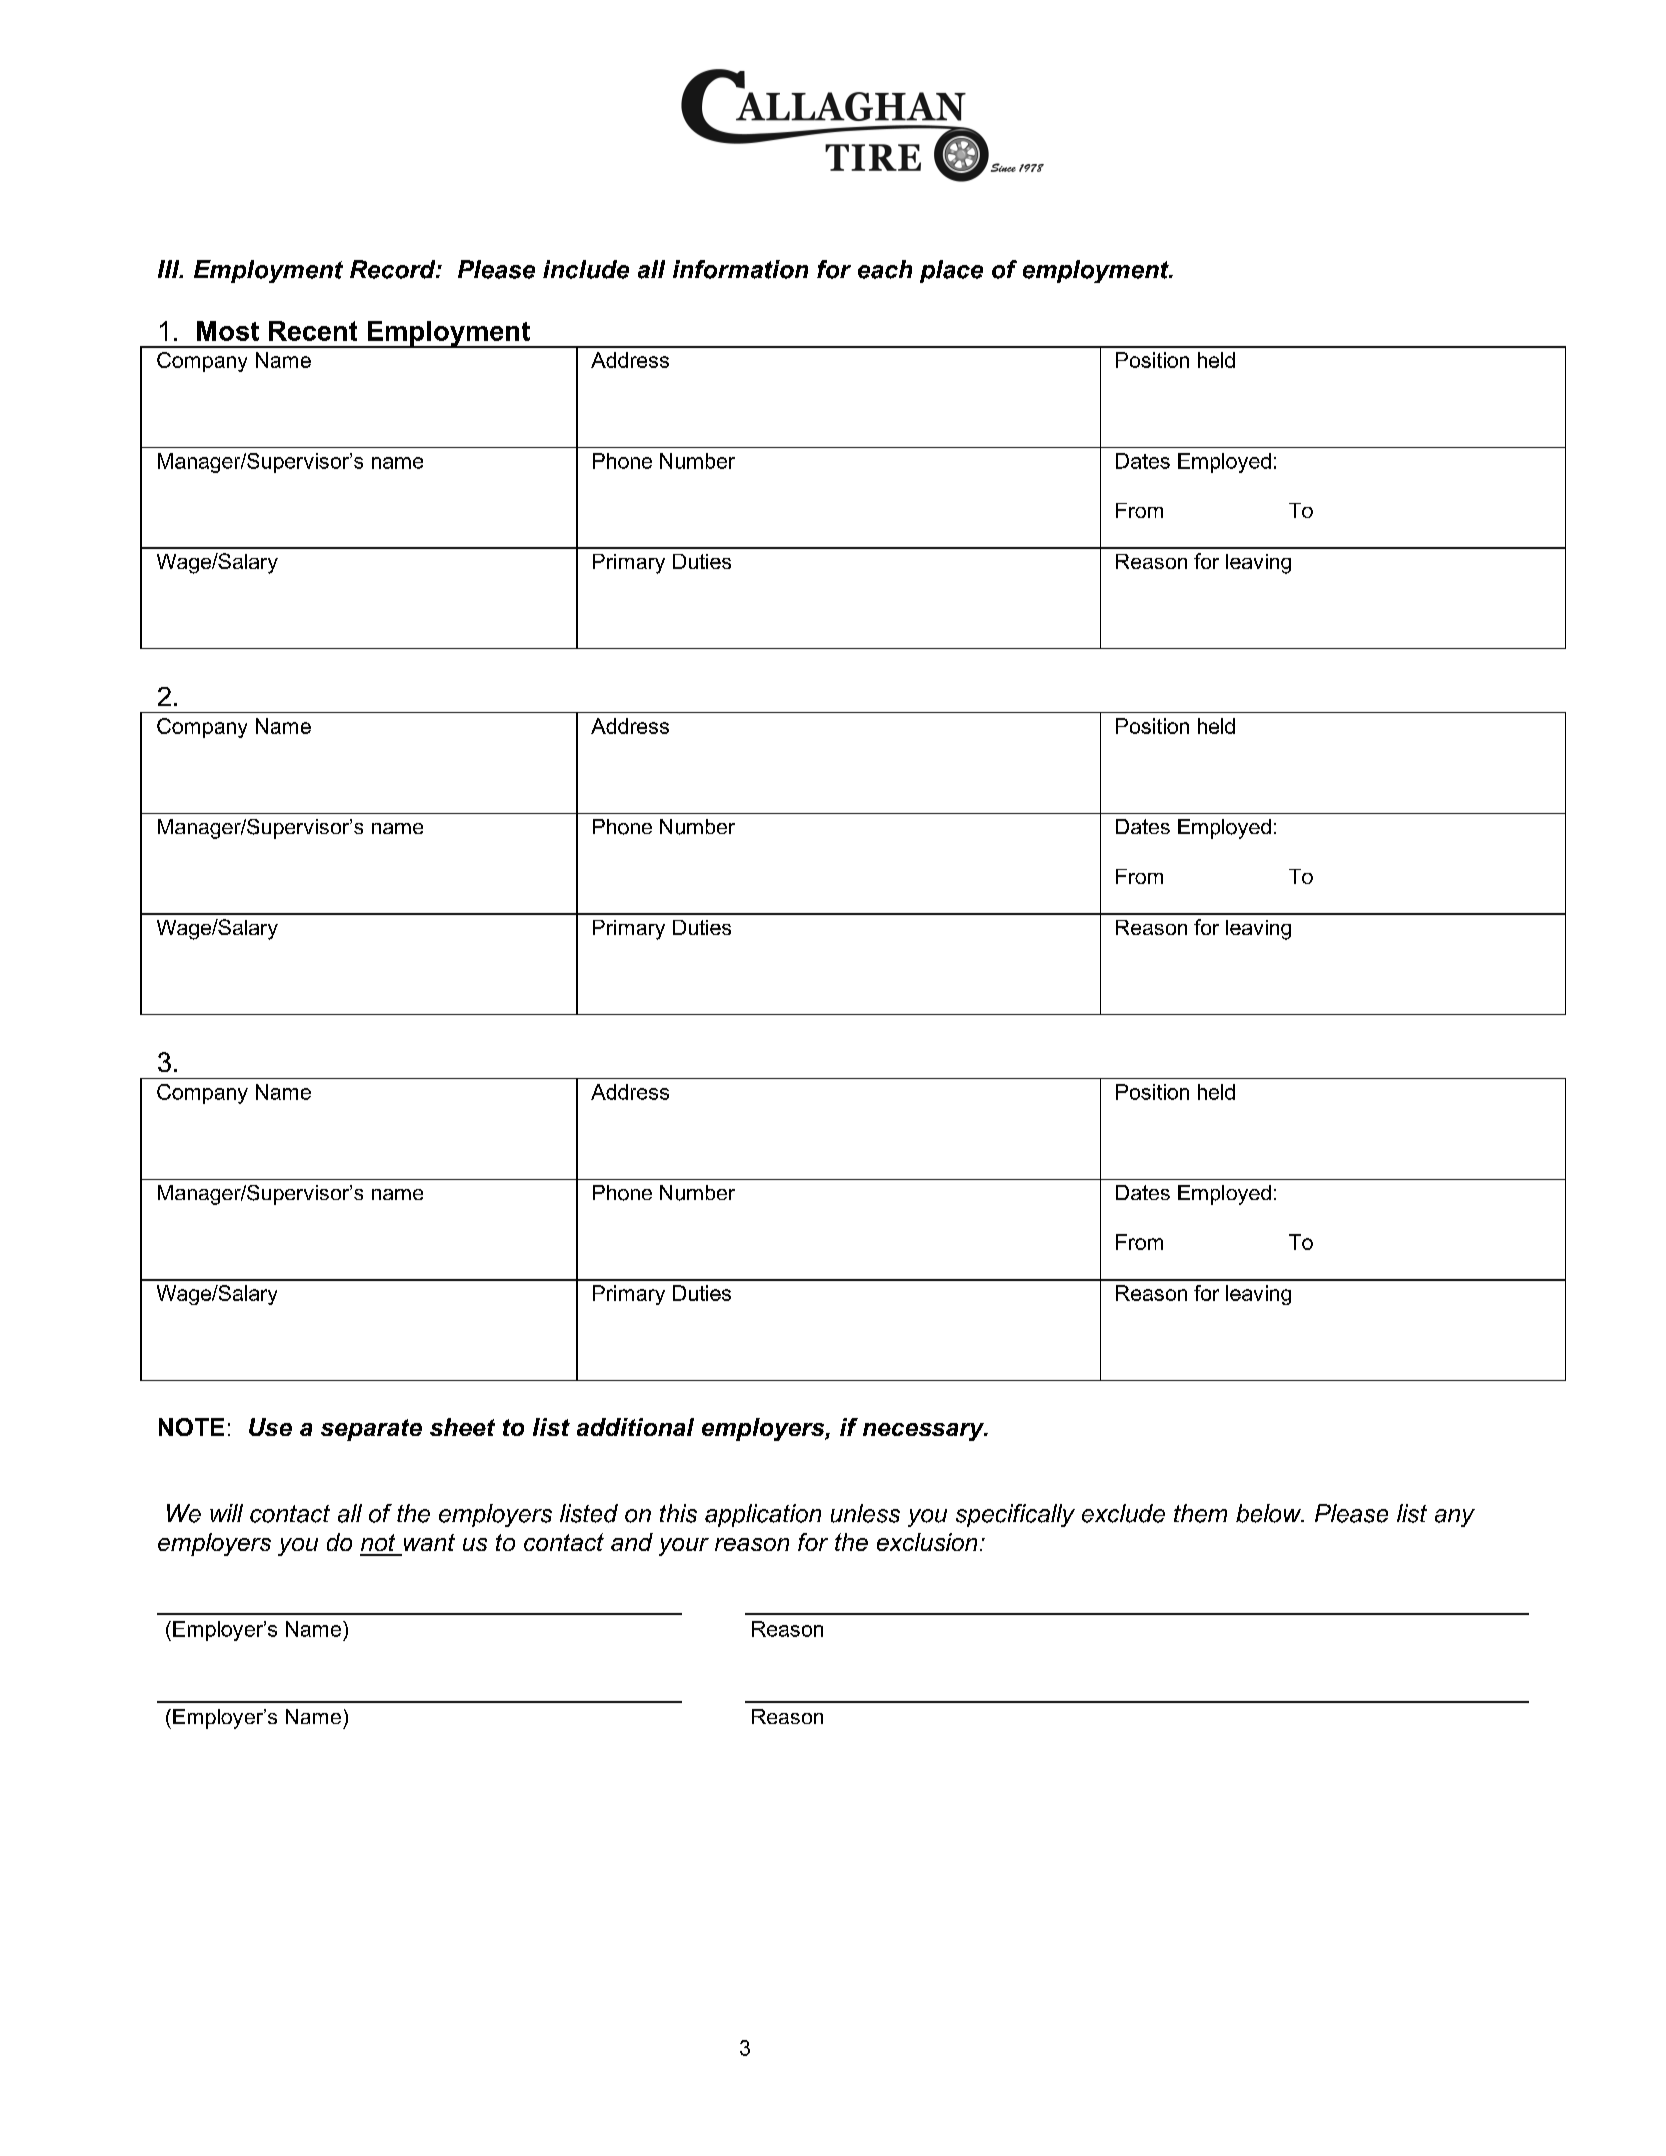 The width and height of the screenshot is (1666, 2156). What do you see at coordinates (313, 331) in the screenshot?
I see `Recent` at bounding box center [313, 331].
